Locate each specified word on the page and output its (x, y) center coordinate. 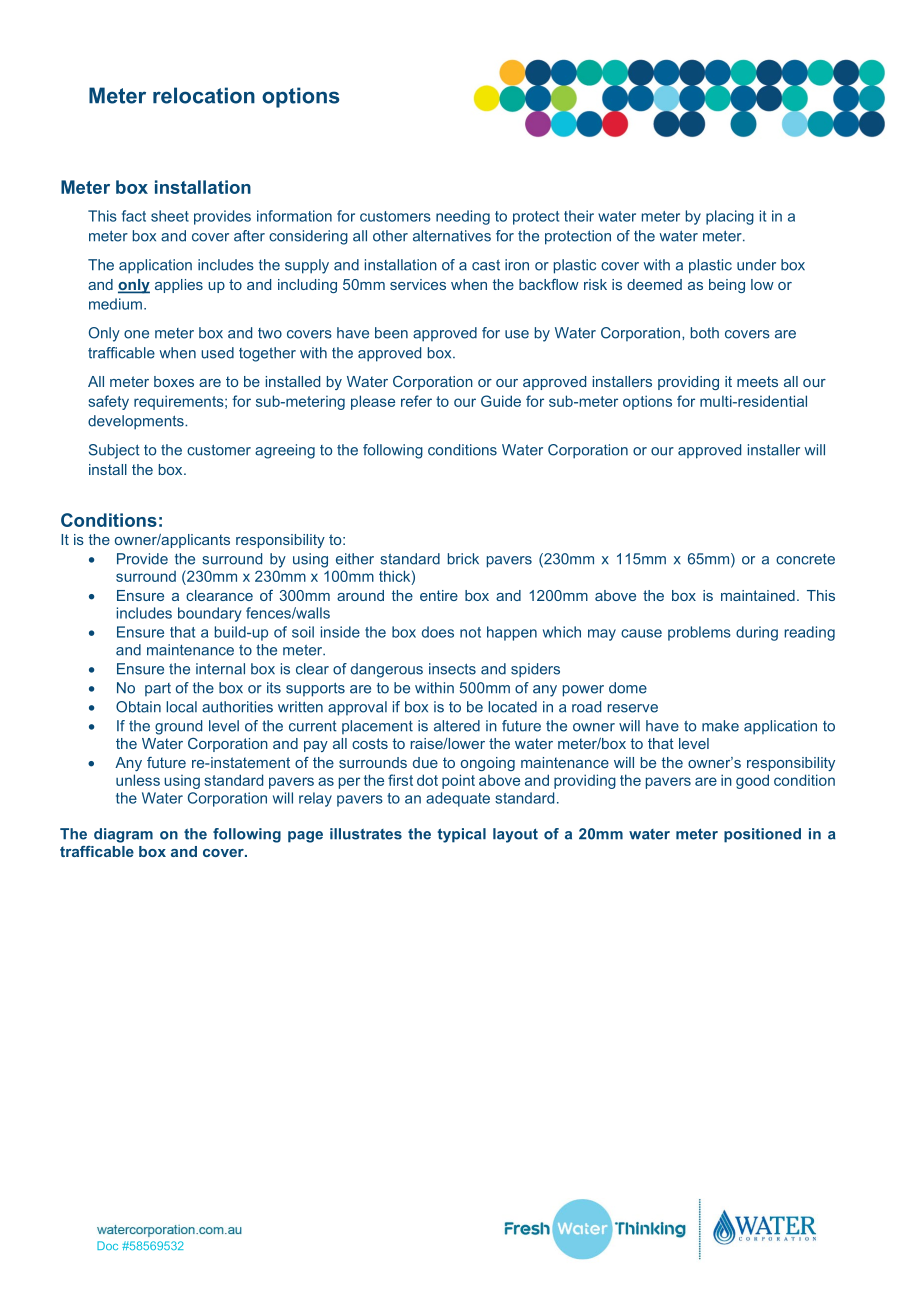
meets (757, 381)
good (752, 781)
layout (515, 835)
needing (463, 217)
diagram (123, 835)
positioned (762, 835)
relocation (204, 95)
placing (730, 217)
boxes (174, 381)
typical (462, 835)
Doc (107, 1245)
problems (699, 633)
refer (416, 401)
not (470, 632)
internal (220, 669)
